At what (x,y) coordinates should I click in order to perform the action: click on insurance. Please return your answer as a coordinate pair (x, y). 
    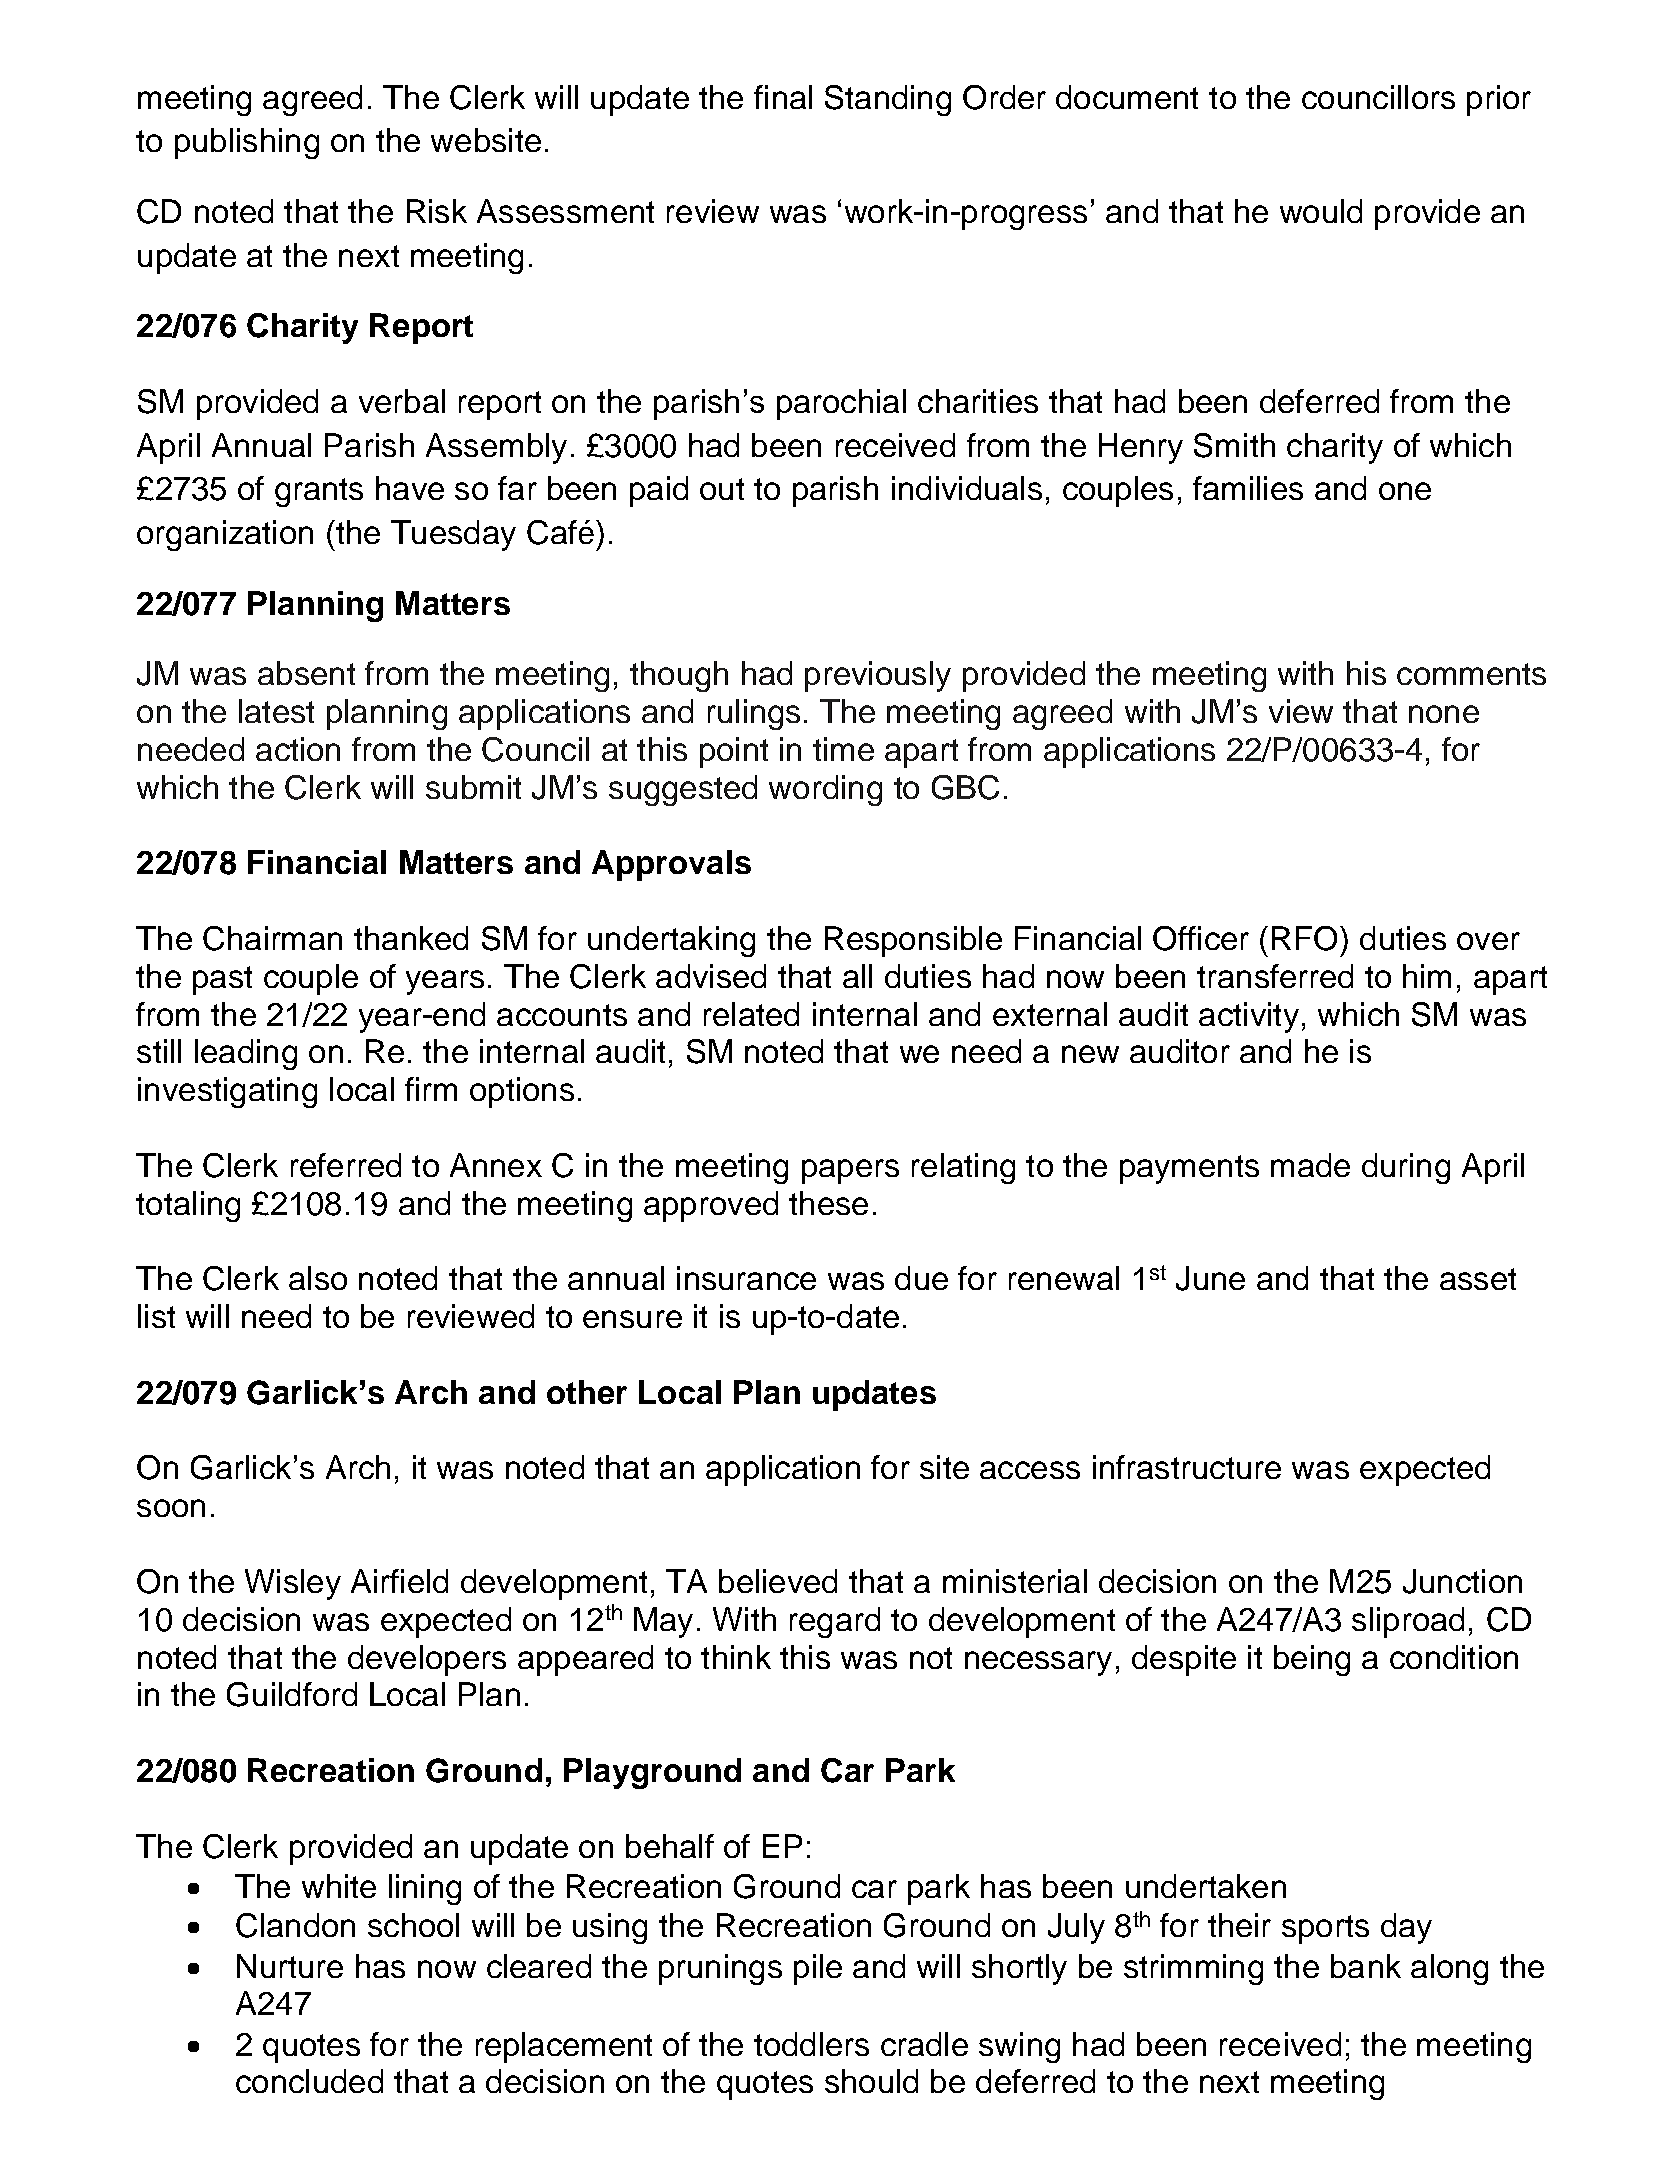
    Looking at the image, I should click on (746, 1278).
